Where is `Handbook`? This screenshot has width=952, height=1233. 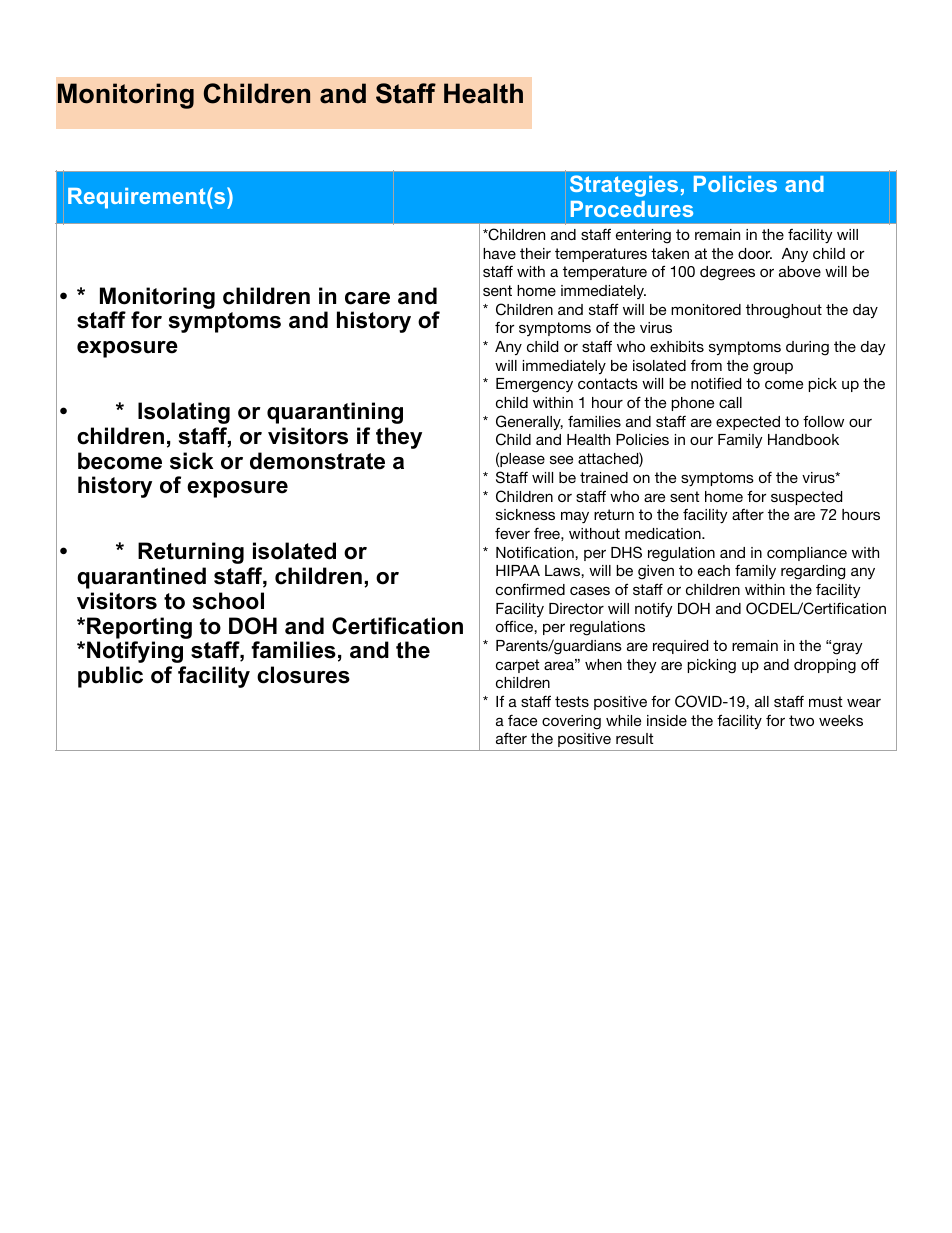
Handbook is located at coordinates (803, 439).
